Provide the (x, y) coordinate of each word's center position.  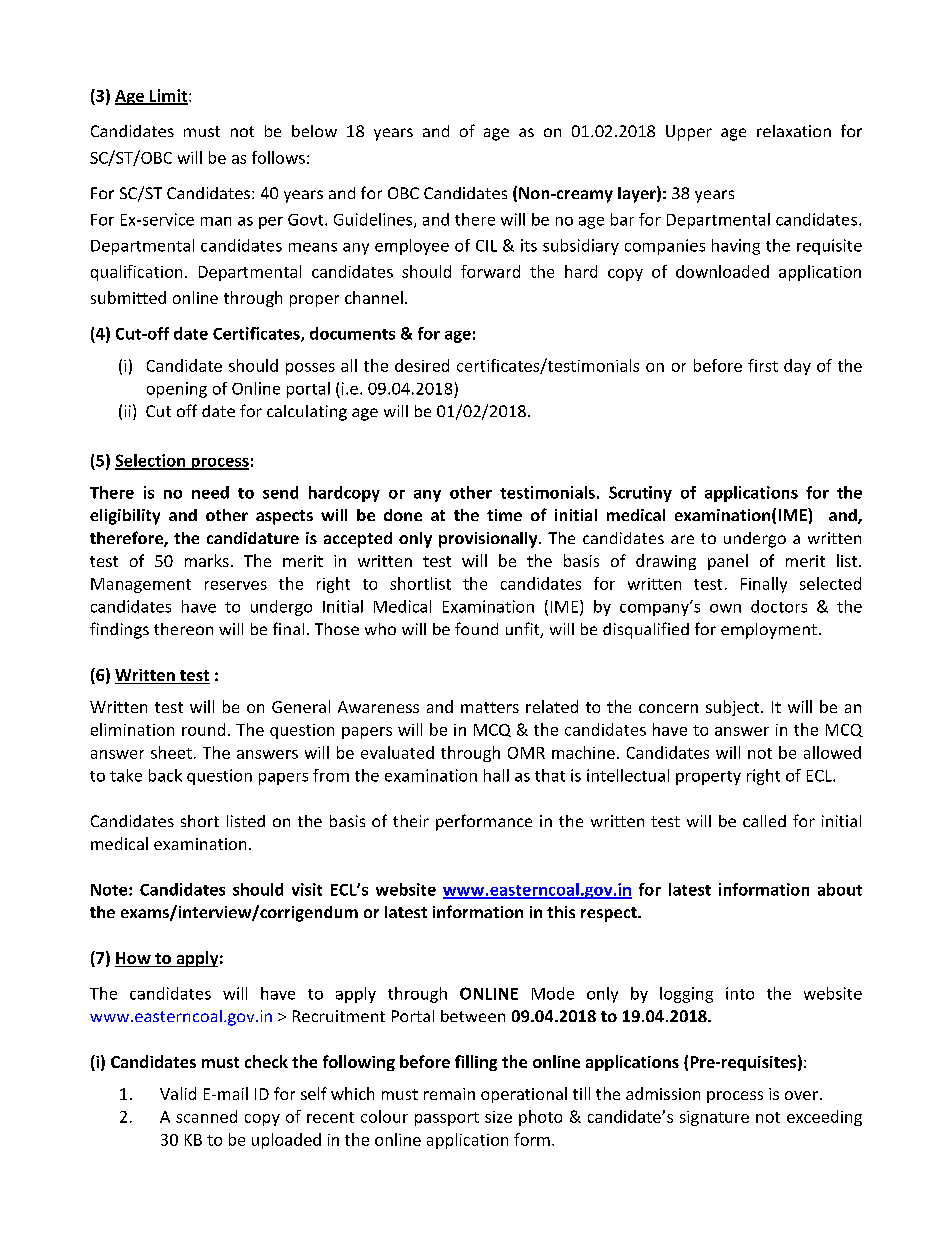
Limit (169, 96)
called (764, 821)
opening (177, 390)
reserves (236, 585)
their (411, 821)
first (763, 365)
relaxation (794, 131)
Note (110, 890)
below (314, 131)
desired (422, 365)
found (476, 628)
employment (769, 631)
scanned (206, 1116)
